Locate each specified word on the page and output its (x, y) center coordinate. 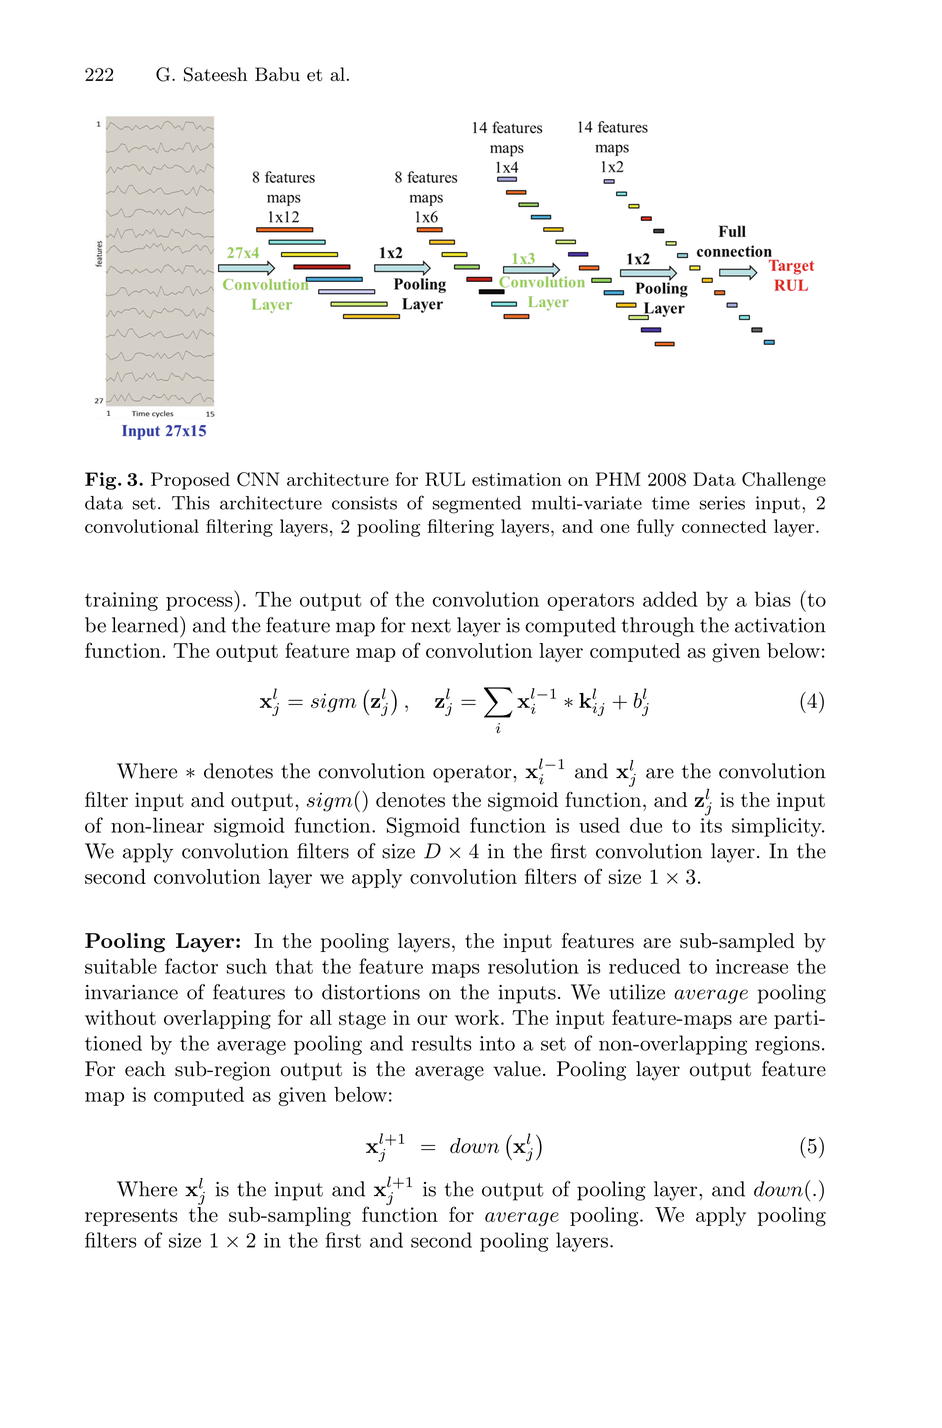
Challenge (784, 481)
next (431, 626)
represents (131, 1217)
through (657, 627)
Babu (277, 74)
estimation (517, 479)
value (517, 1069)
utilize (637, 992)
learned (146, 624)
